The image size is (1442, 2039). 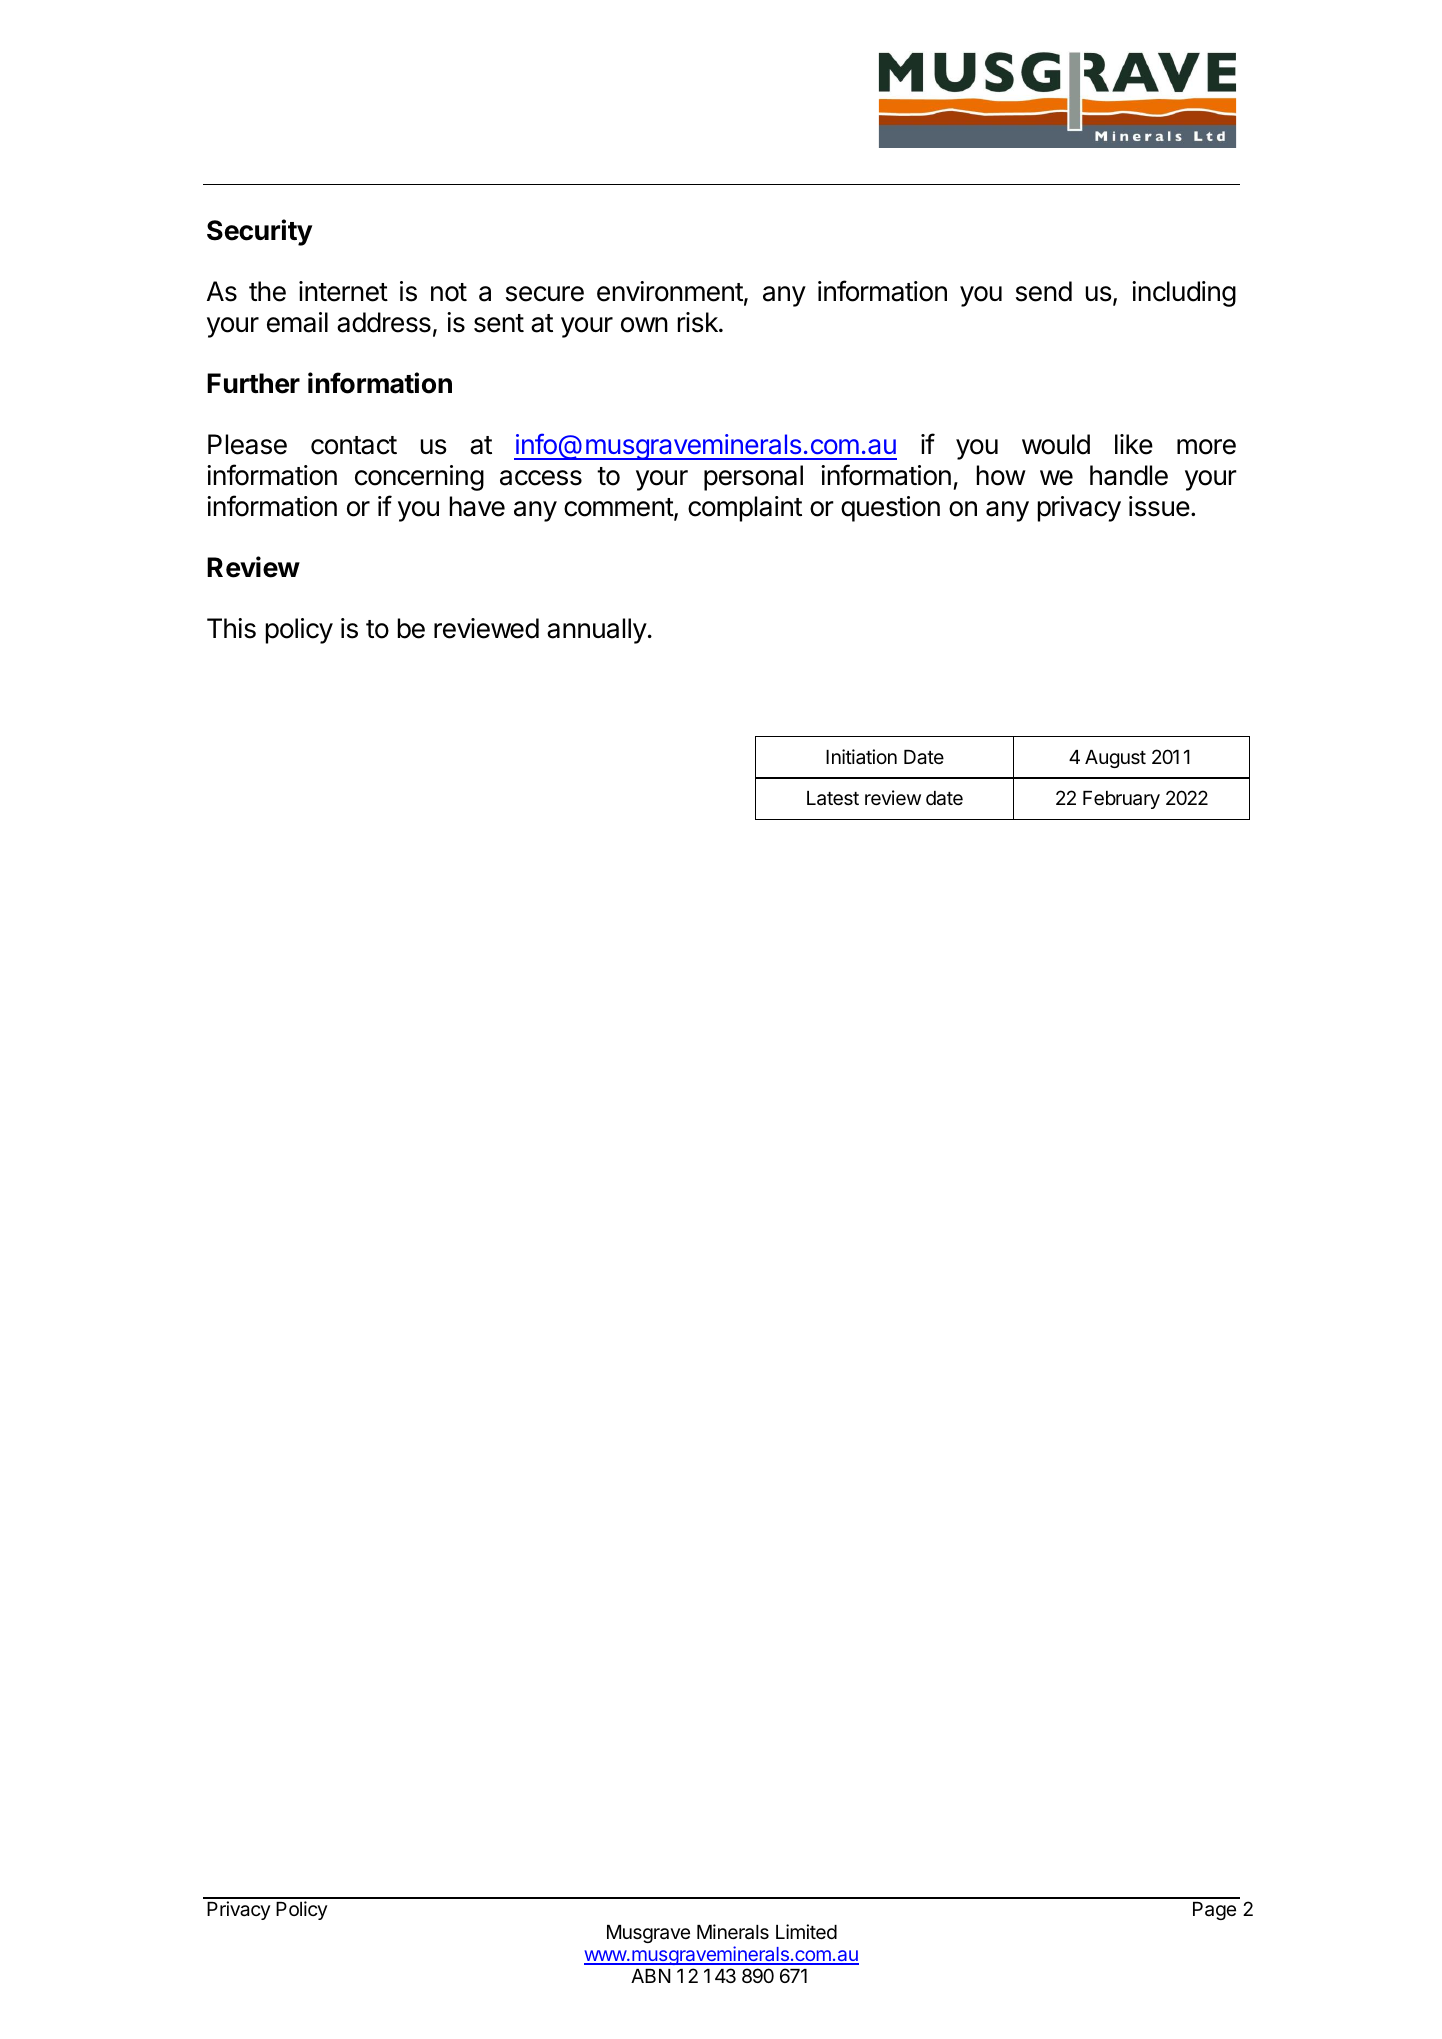 I want to click on Latest, so click(x=833, y=798).
